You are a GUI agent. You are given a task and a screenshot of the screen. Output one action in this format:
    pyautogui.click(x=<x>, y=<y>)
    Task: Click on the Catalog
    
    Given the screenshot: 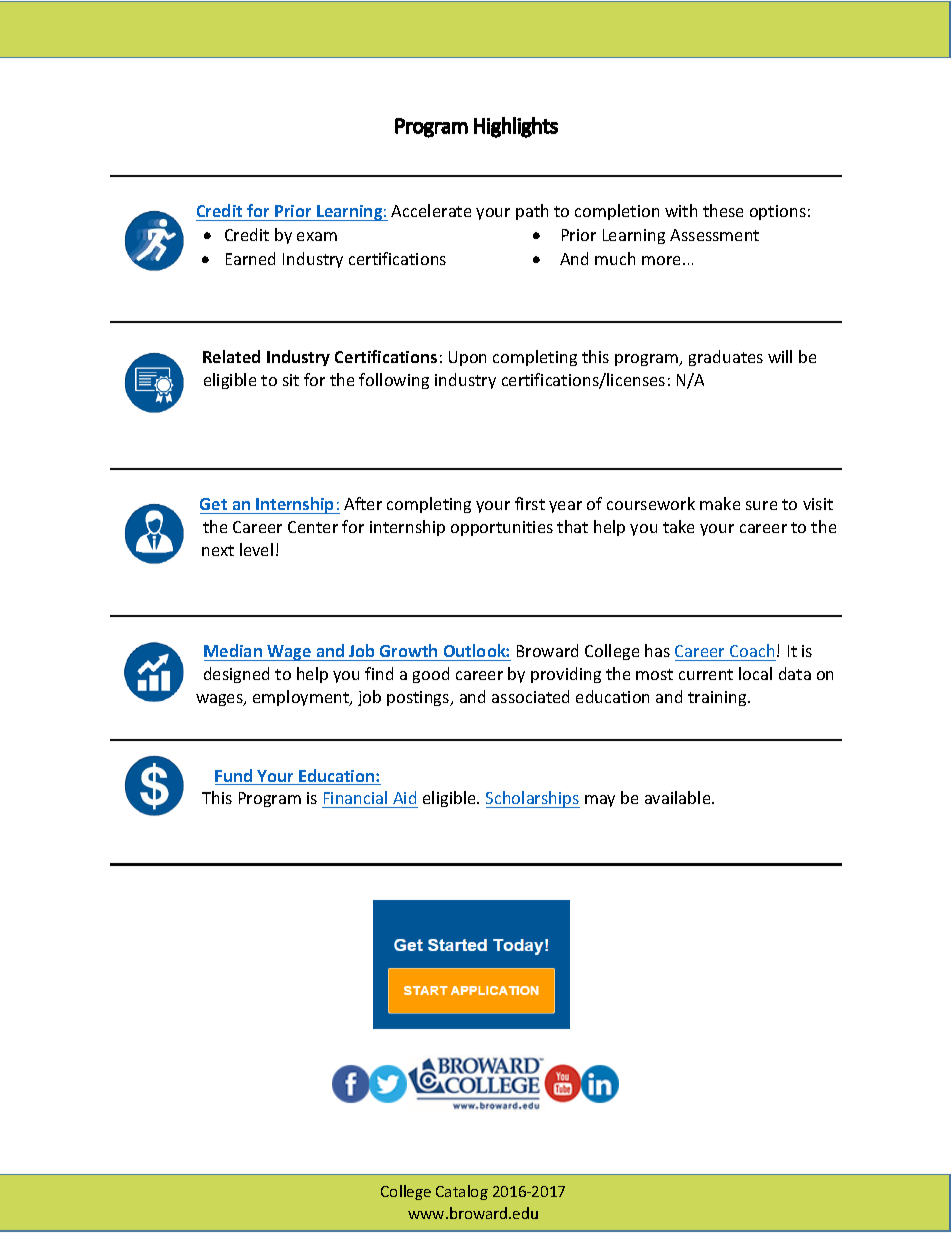 What is the action you would take?
    pyautogui.click(x=462, y=1192)
